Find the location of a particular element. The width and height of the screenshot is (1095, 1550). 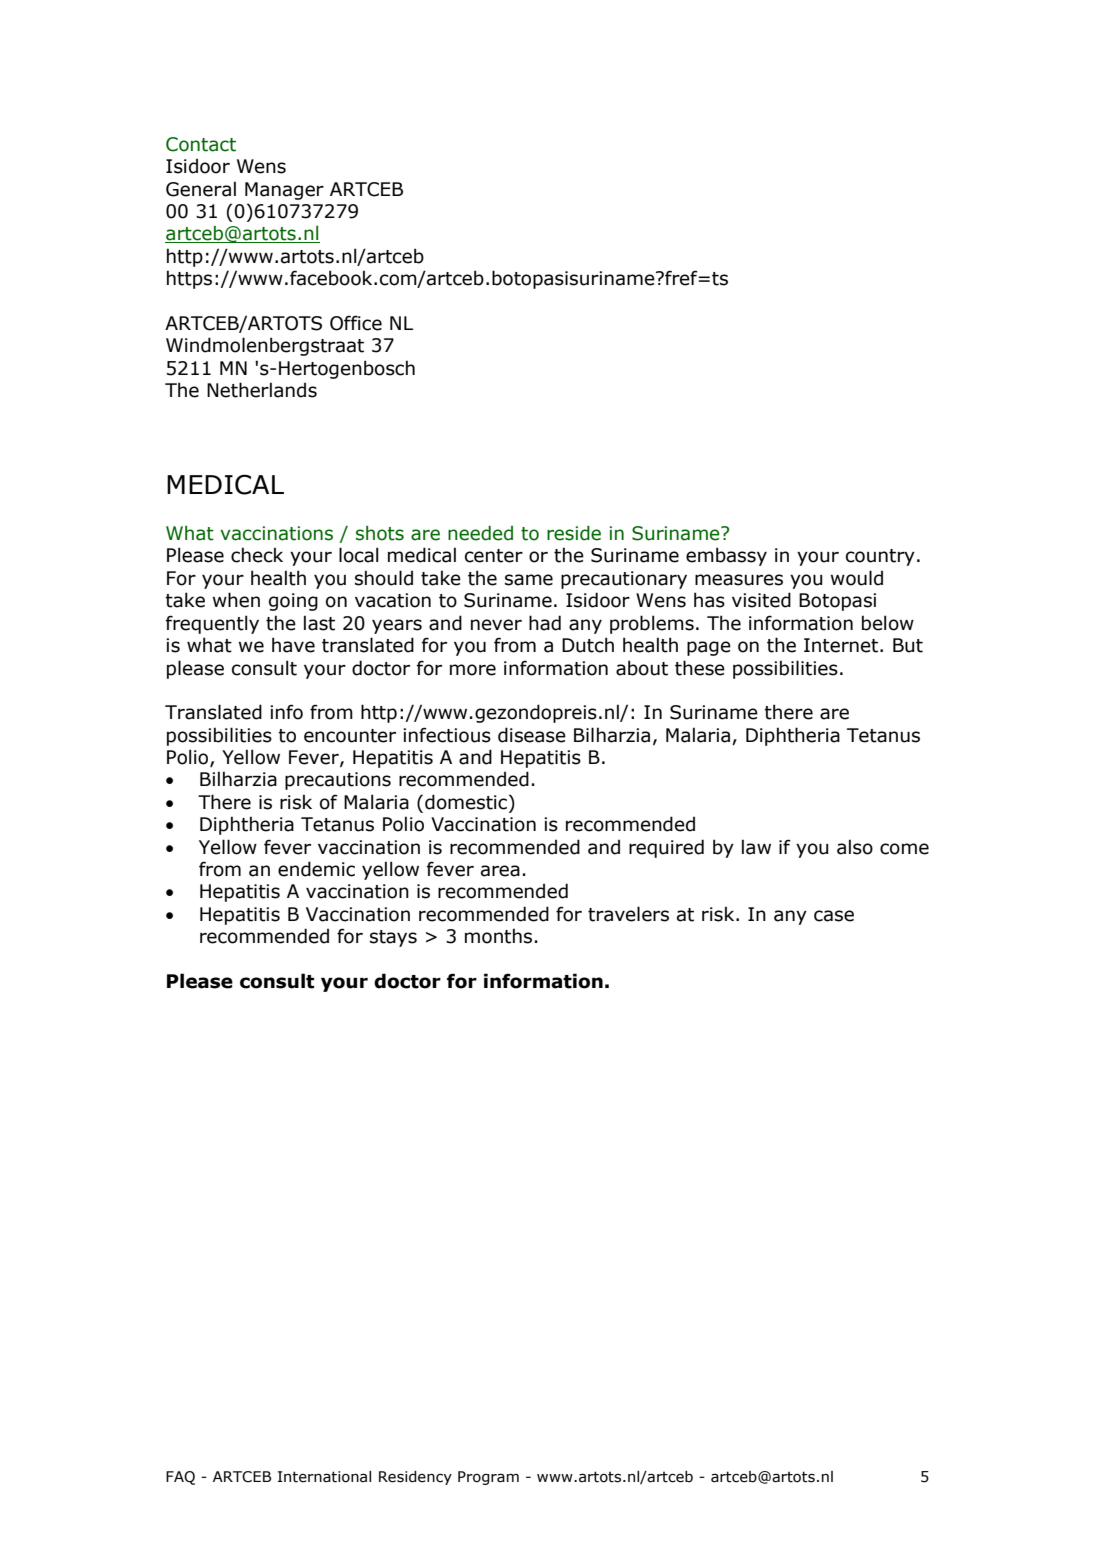

International is located at coordinates (324, 1477).
